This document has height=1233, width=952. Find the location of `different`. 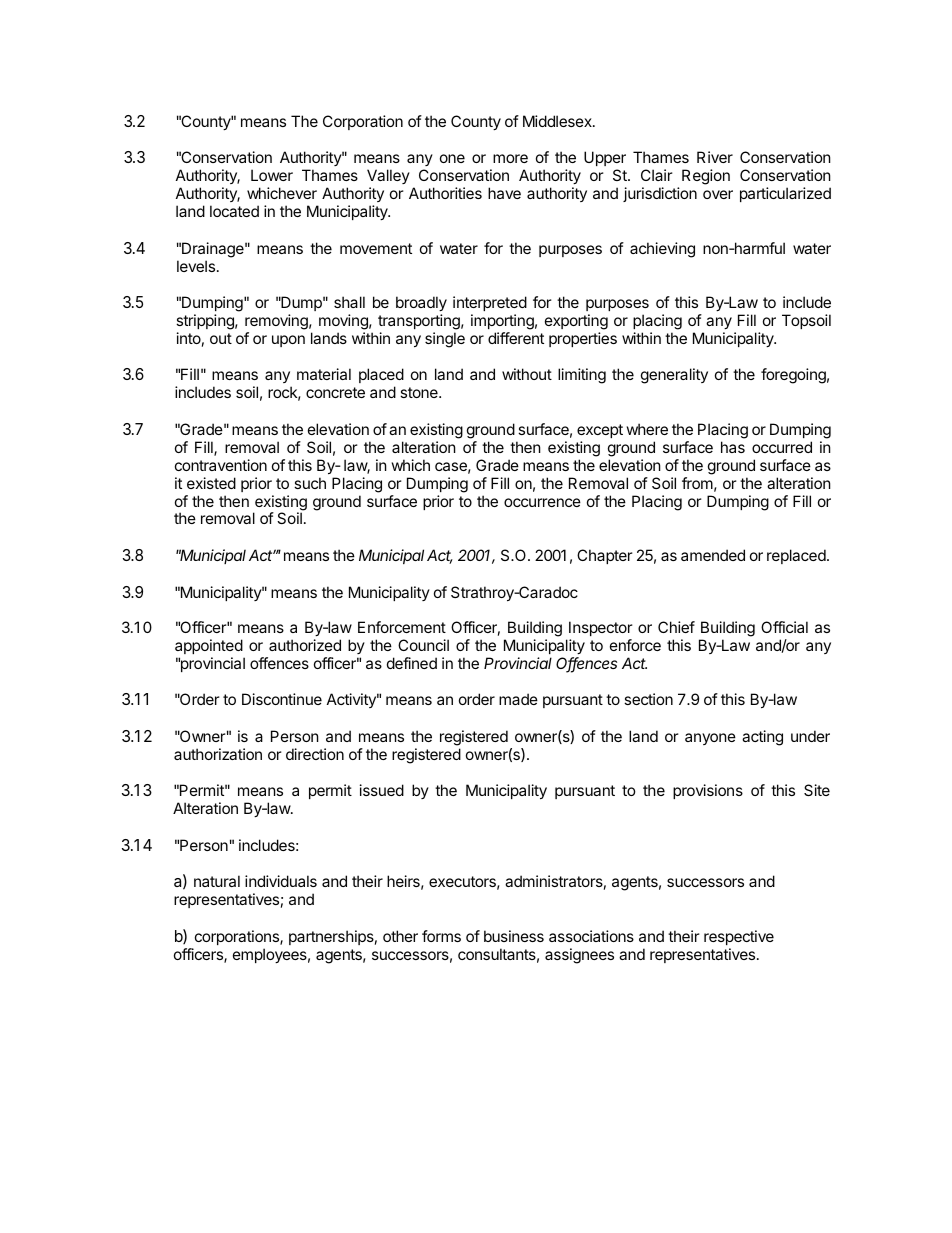

different is located at coordinates (516, 338).
